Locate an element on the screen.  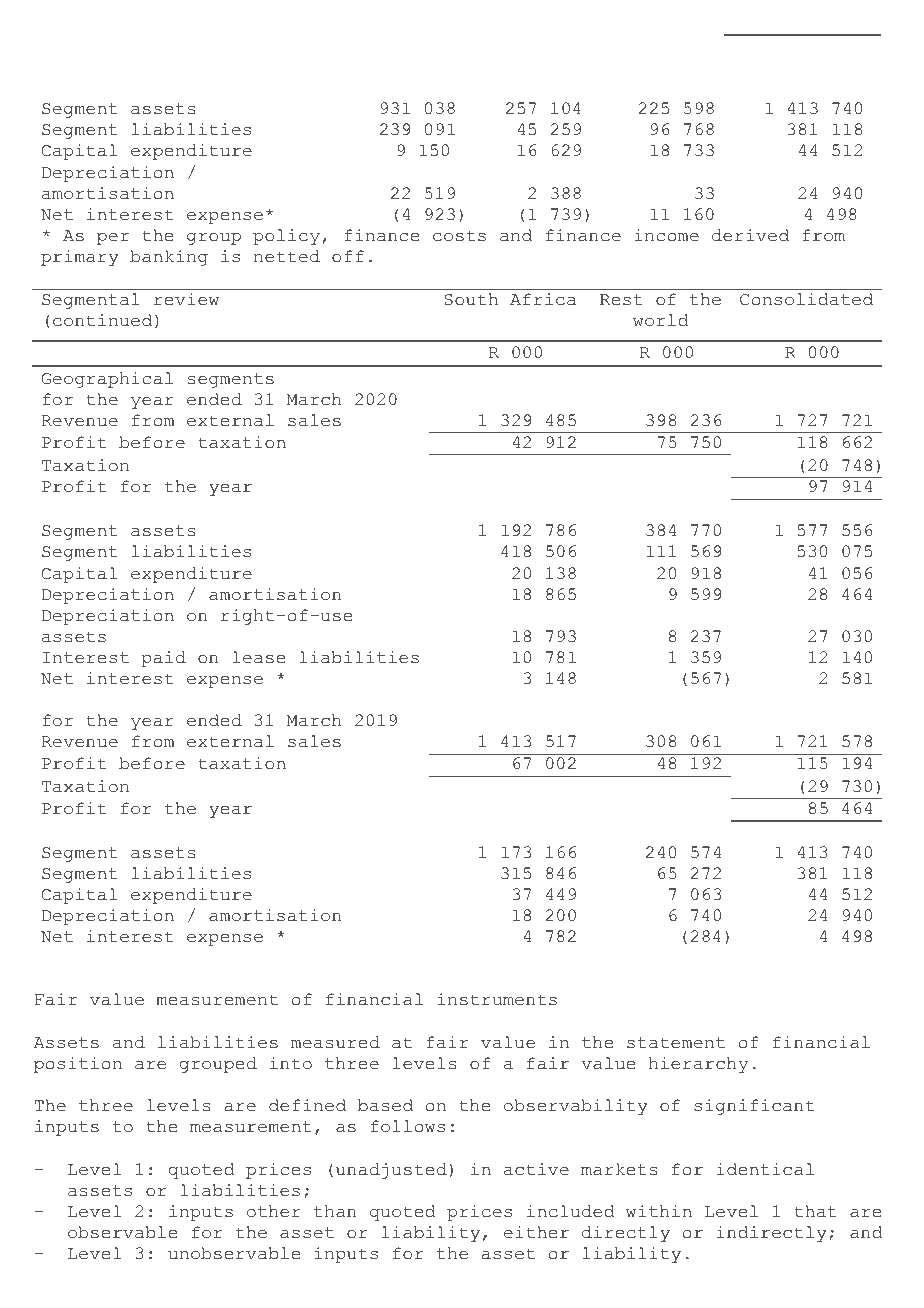
lease is located at coordinates (258, 657).
